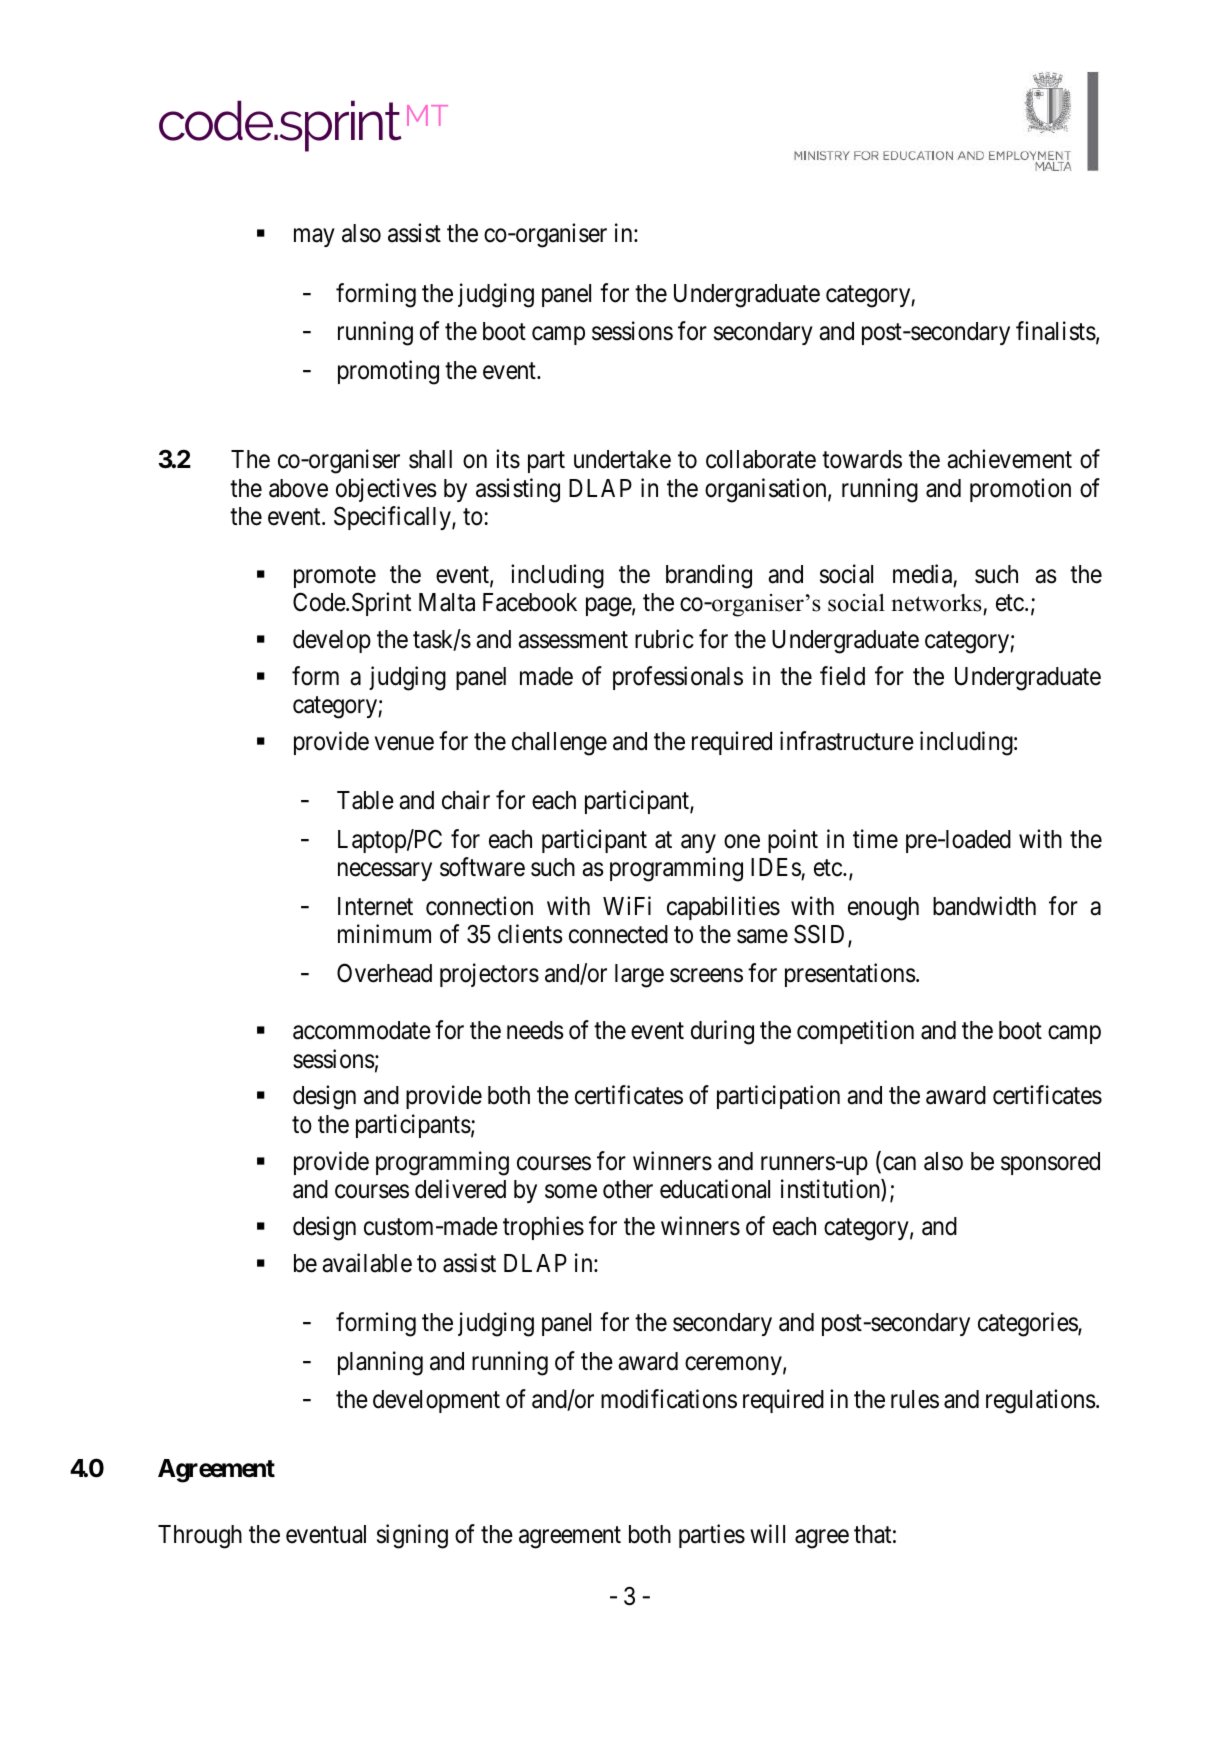 The width and height of the image is (1229, 1738). What do you see at coordinates (938, 604) in the image?
I see `networks` at bounding box center [938, 604].
